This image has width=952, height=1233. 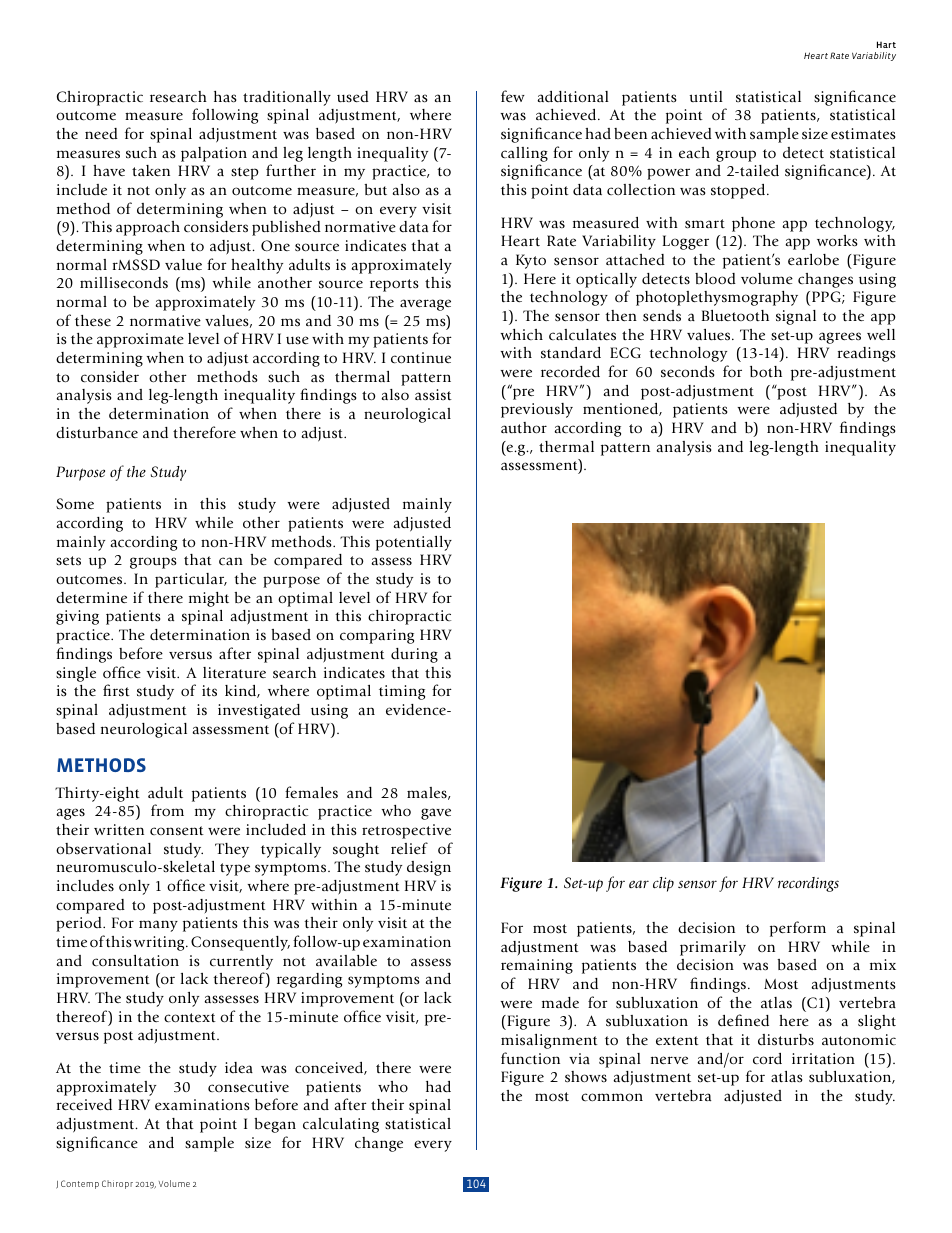 What do you see at coordinates (191, 580) in the image?
I see `particular` at bounding box center [191, 580].
